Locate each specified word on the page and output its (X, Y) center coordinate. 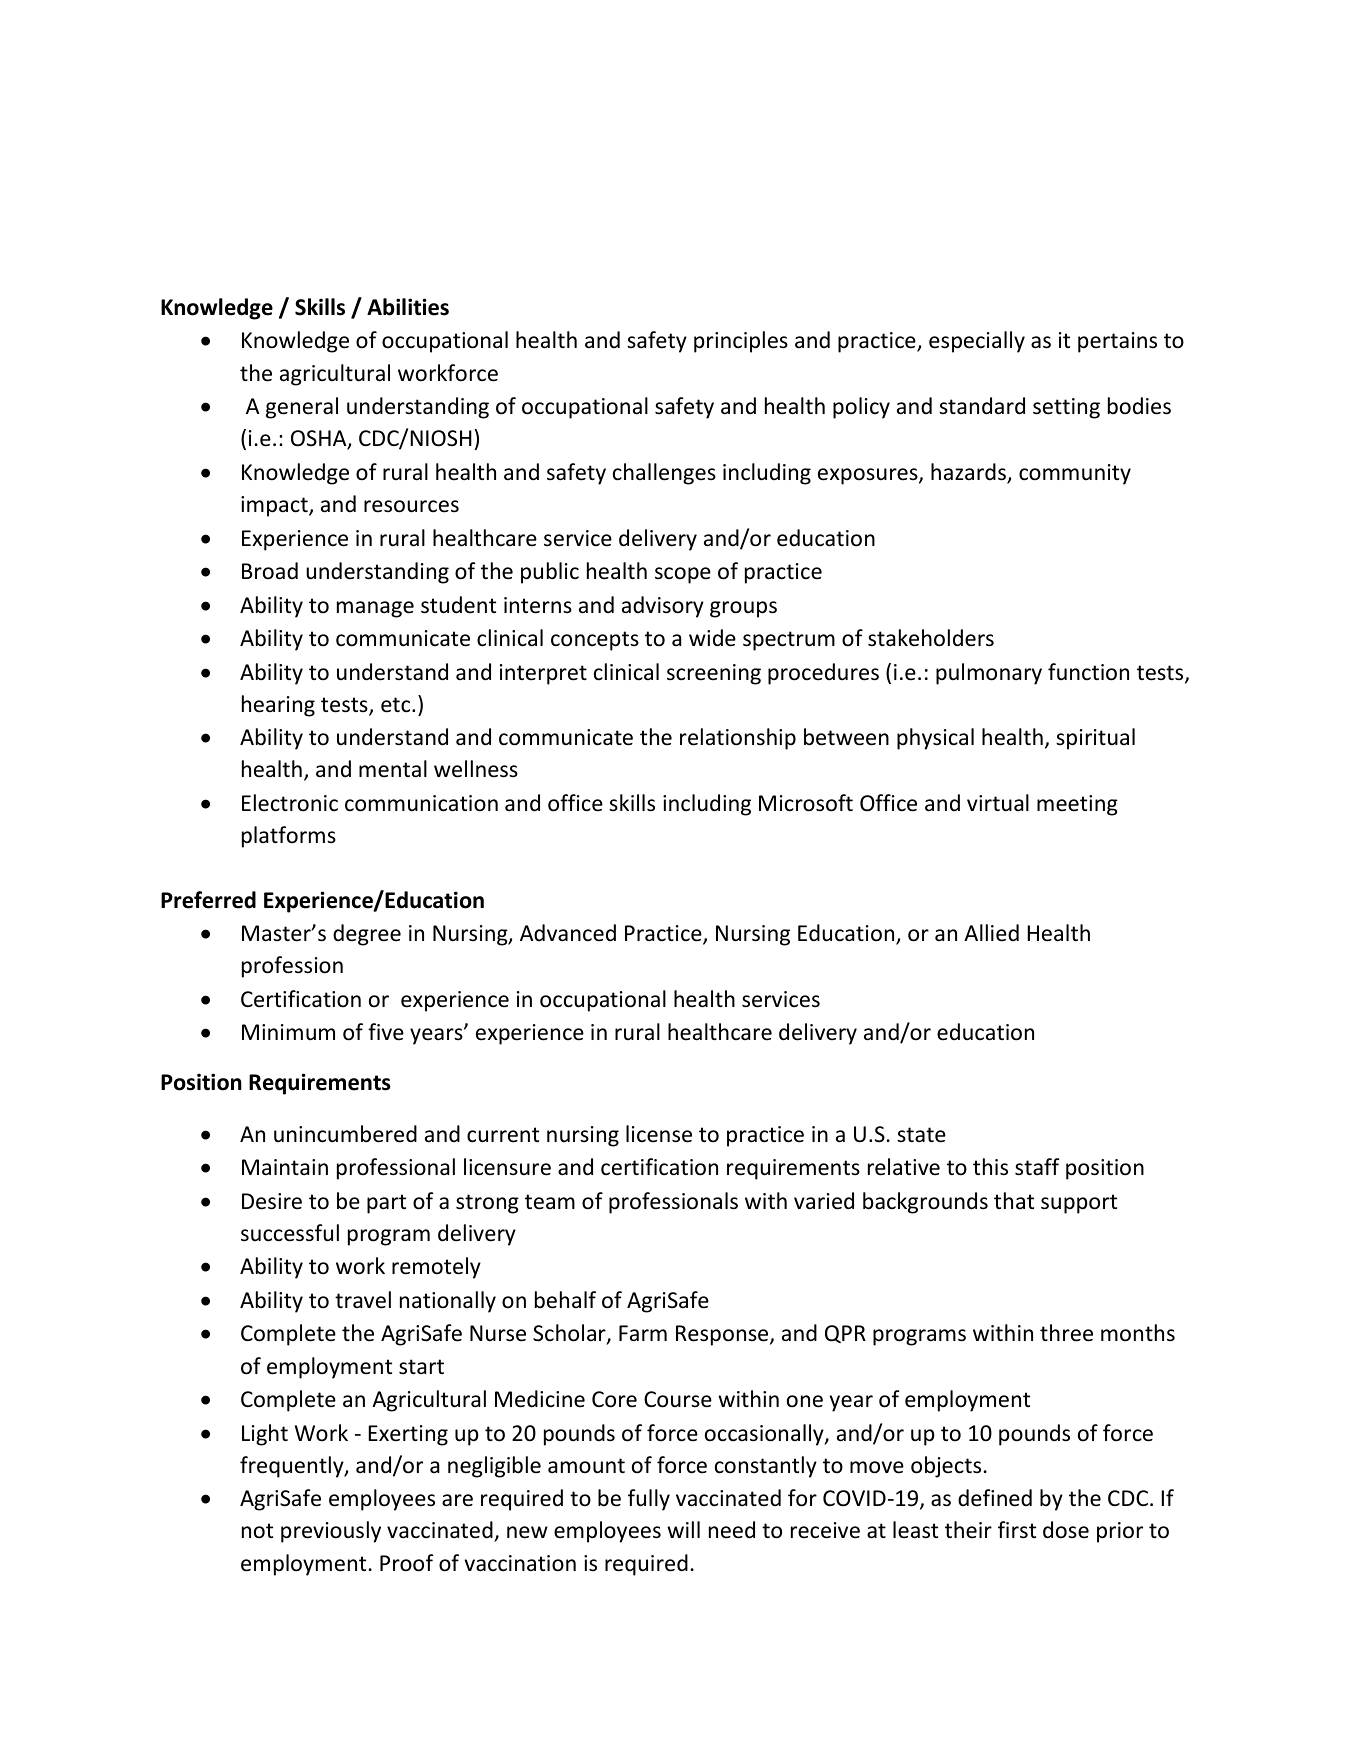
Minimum (288, 1032)
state (921, 1135)
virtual (998, 803)
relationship (738, 739)
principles (741, 342)
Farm (643, 1333)
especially (977, 342)
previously (331, 1532)
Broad (270, 571)
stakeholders (931, 638)
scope (683, 575)
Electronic (290, 803)
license (659, 1134)
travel (363, 1300)
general (302, 408)
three (1066, 1333)
